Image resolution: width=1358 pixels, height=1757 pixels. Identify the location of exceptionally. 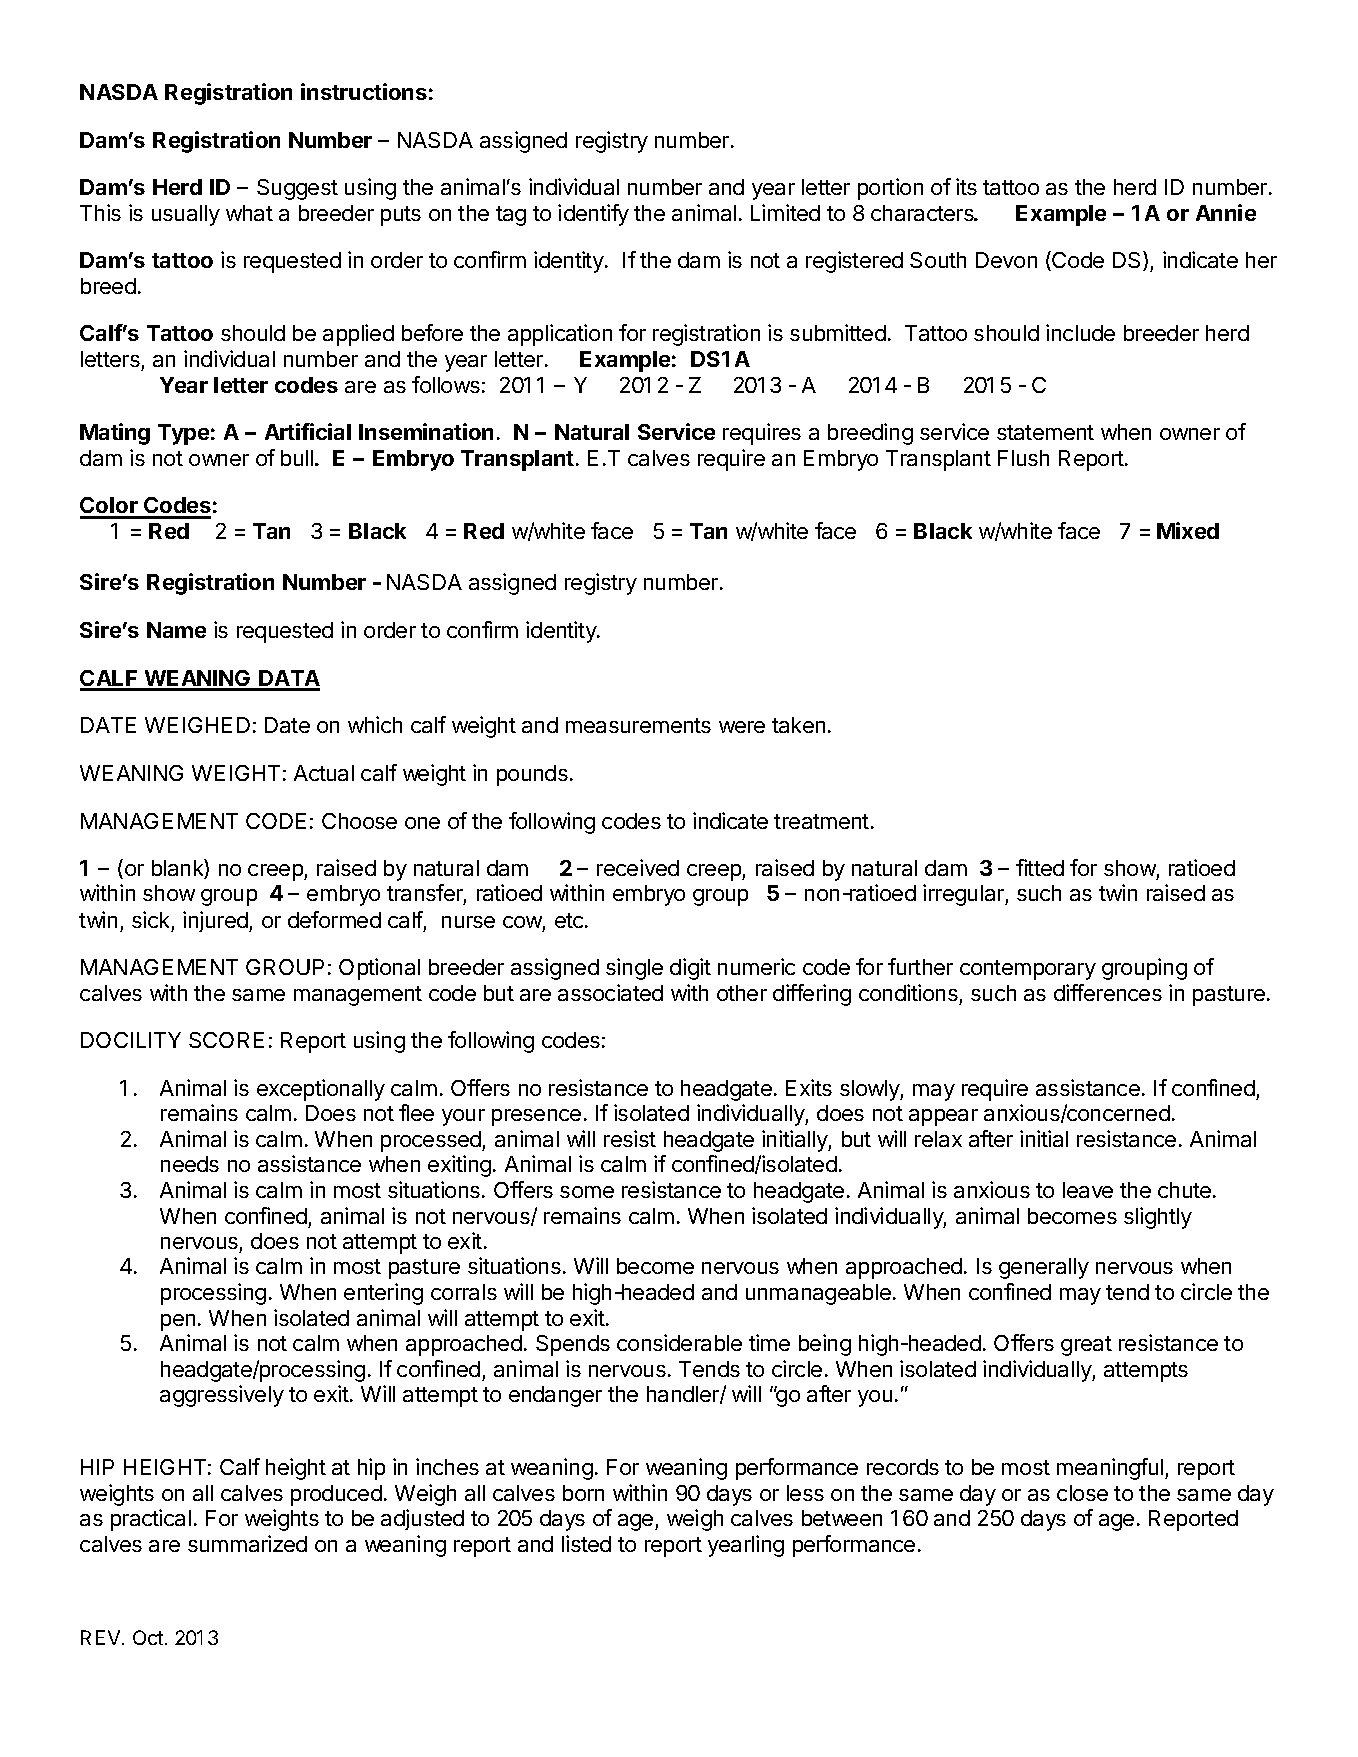
(321, 1090).
